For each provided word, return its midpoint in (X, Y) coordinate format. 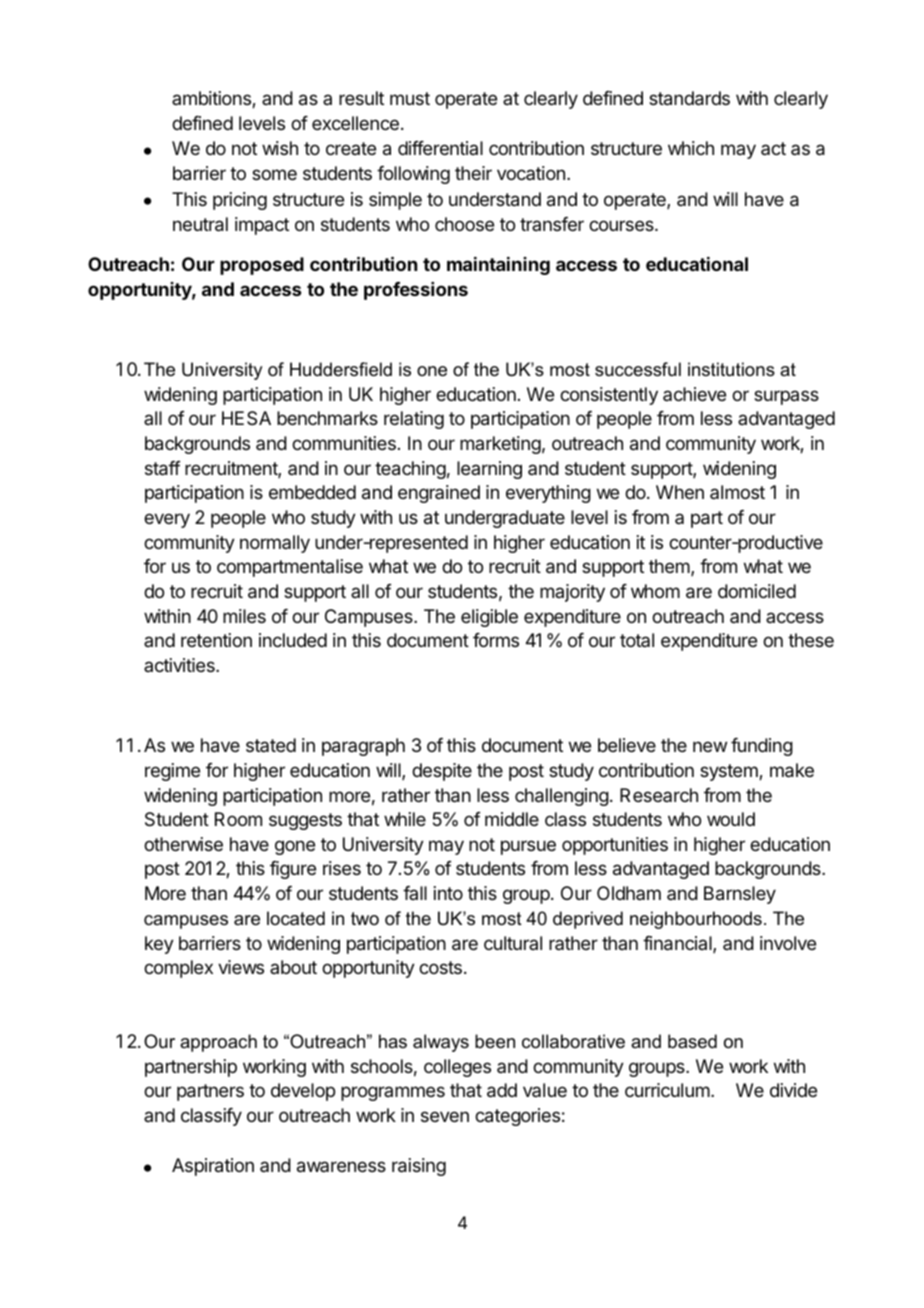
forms (496, 640)
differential (440, 148)
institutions (731, 369)
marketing (500, 445)
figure (293, 870)
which (691, 148)
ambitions (212, 99)
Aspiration (213, 1167)
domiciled (757, 591)
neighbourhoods (696, 920)
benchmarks (327, 418)
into (448, 893)
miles (244, 616)
